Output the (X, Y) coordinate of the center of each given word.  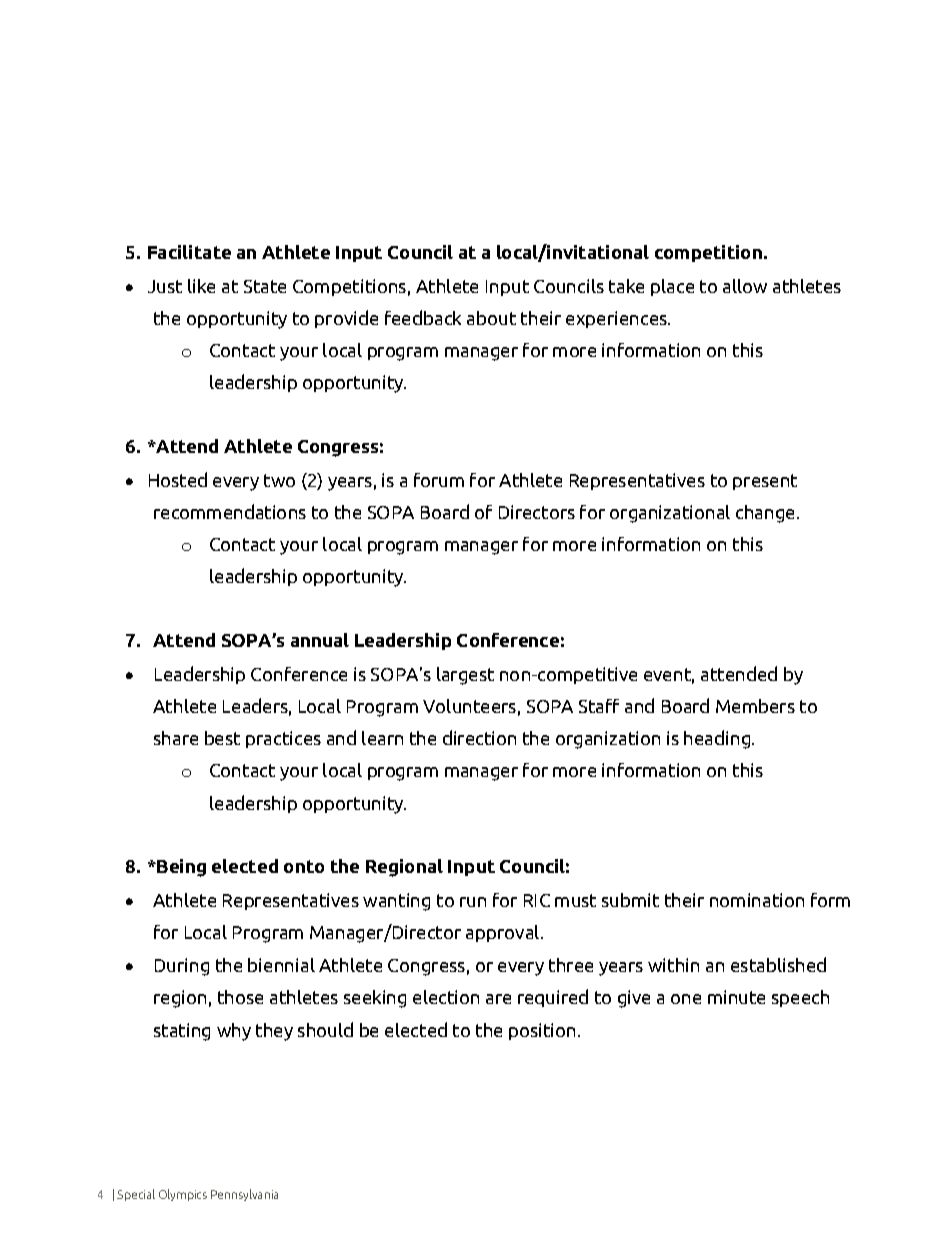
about (491, 318)
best (222, 738)
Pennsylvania (244, 1195)
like (201, 286)
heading (718, 739)
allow (745, 286)
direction (479, 737)
